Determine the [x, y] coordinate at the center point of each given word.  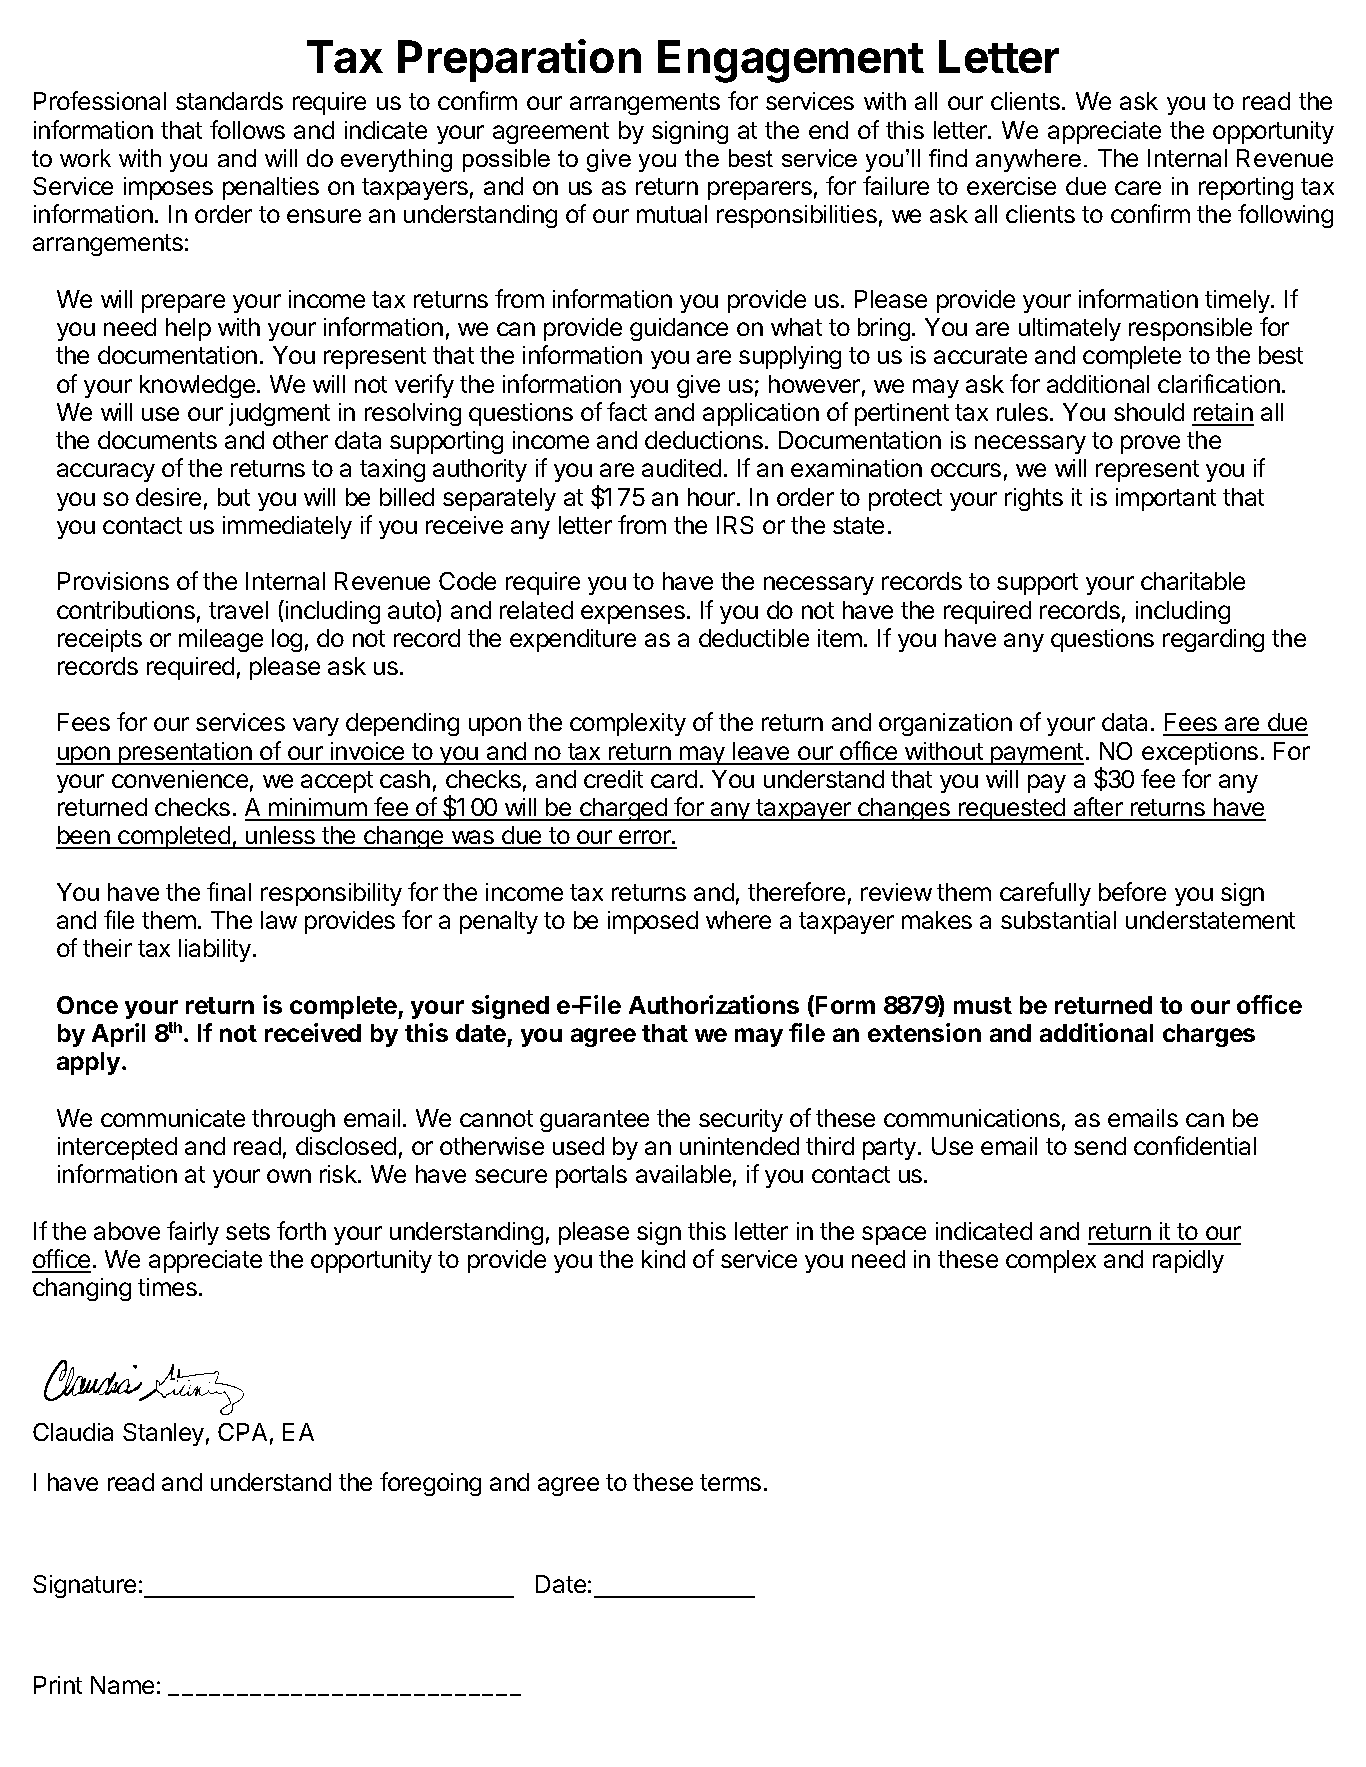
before [1132, 891]
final [229, 891]
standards [229, 101]
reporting [1246, 188]
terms [730, 1482]
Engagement [791, 61]
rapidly [1188, 1261]
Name [122, 1685]
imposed [653, 922]
